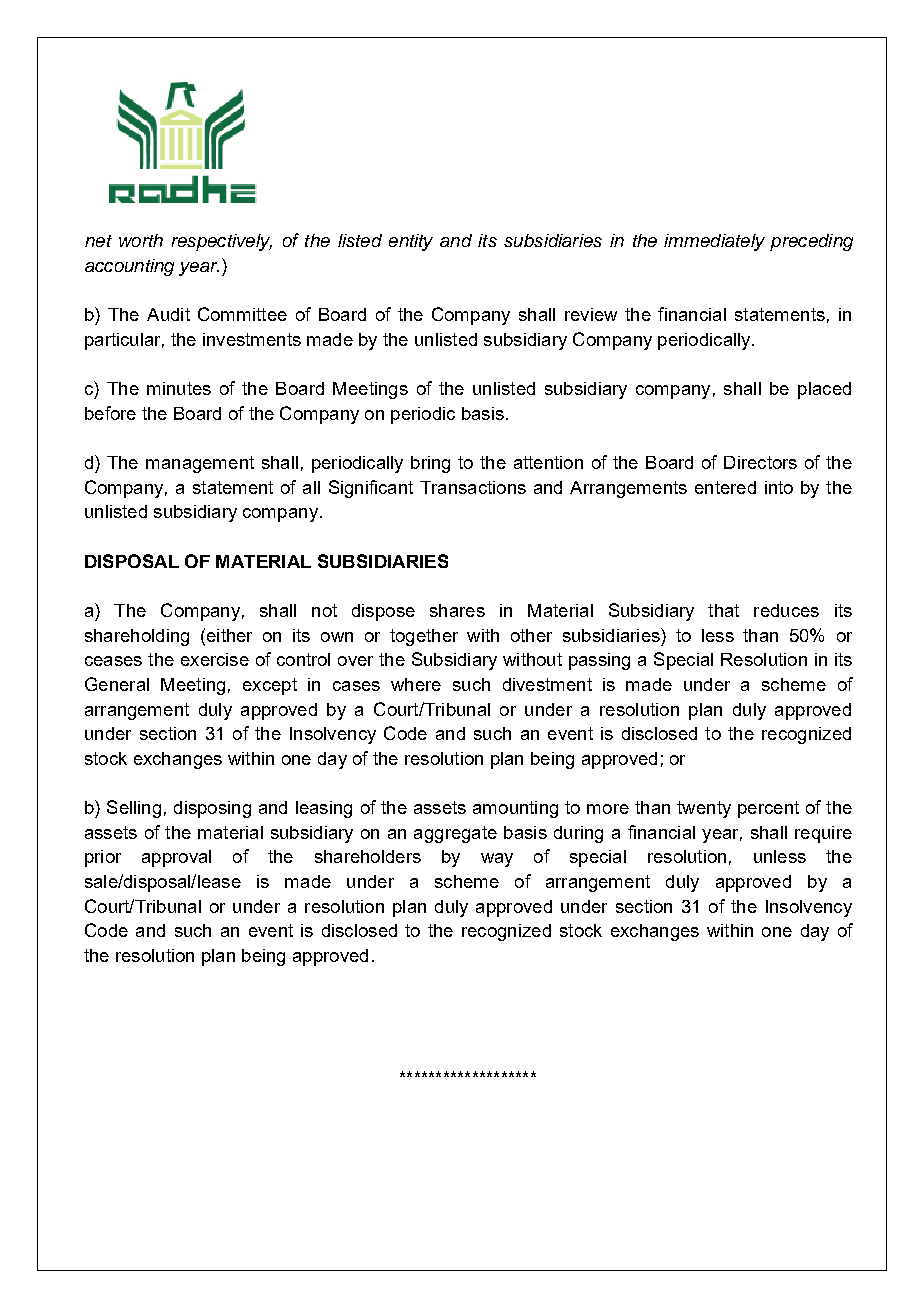 The width and height of the screenshot is (924, 1308). What do you see at coordinates (222, 242) in the screenshot?
I see `respectively` at bounding box center [222, 242].
